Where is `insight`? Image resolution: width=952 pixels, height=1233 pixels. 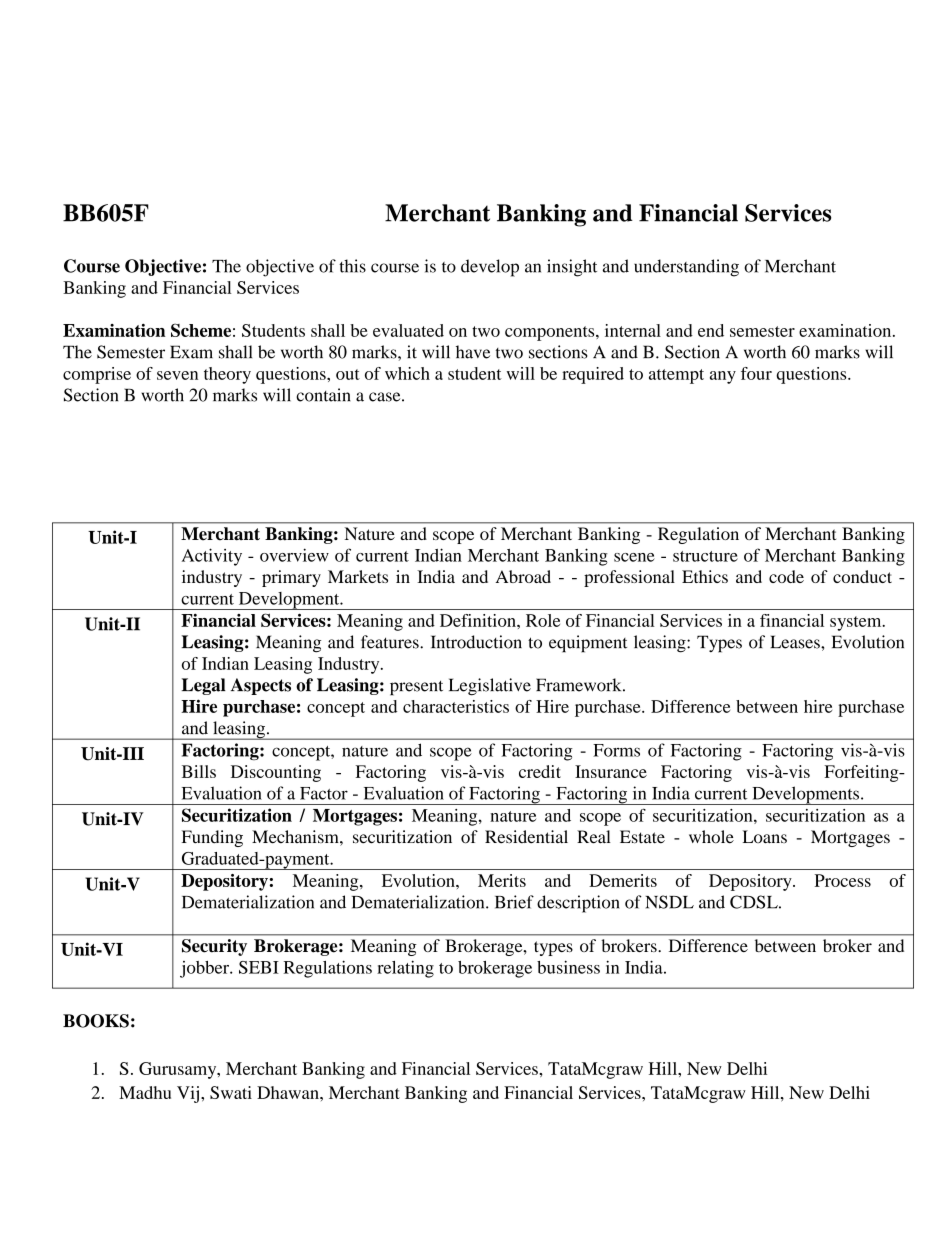 insight is located at coordinates (572, 268).
